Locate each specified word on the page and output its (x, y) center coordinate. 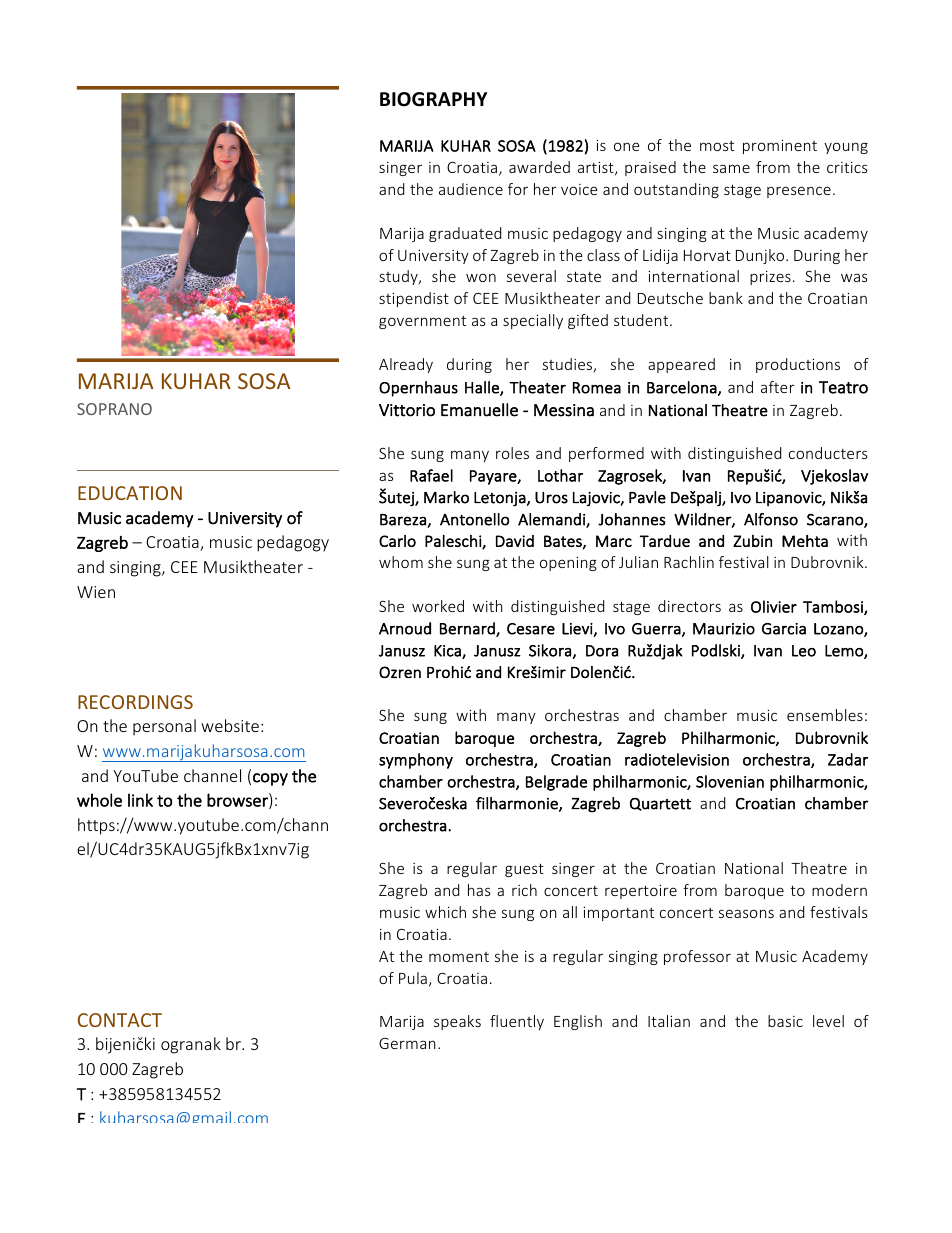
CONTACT (120, 1020)
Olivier (774, 606)
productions (798, 365)
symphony (416, 761)
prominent (780, 147)
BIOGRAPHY (433, 99)
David (515, 541)
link (140, 800)
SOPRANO (114, 409)
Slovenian (730, 781)
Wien (96, 592)
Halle (483, 388)
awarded (539, 167)
